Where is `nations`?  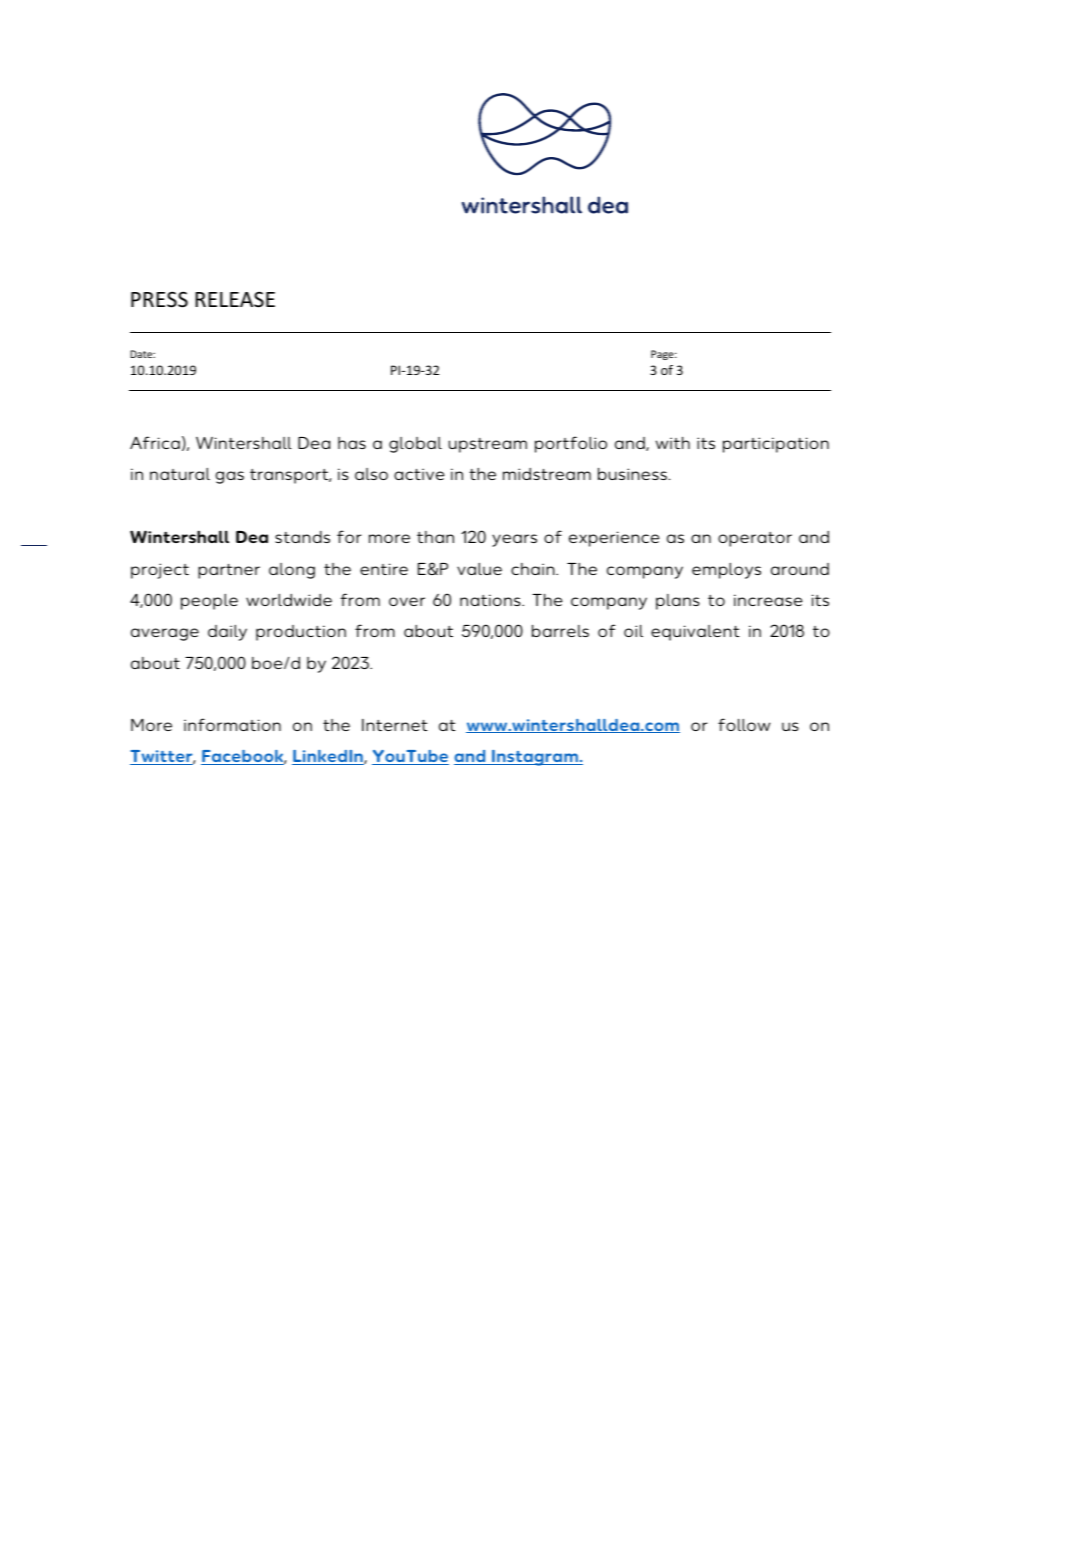 nations is located at coordinates (491, 600).
